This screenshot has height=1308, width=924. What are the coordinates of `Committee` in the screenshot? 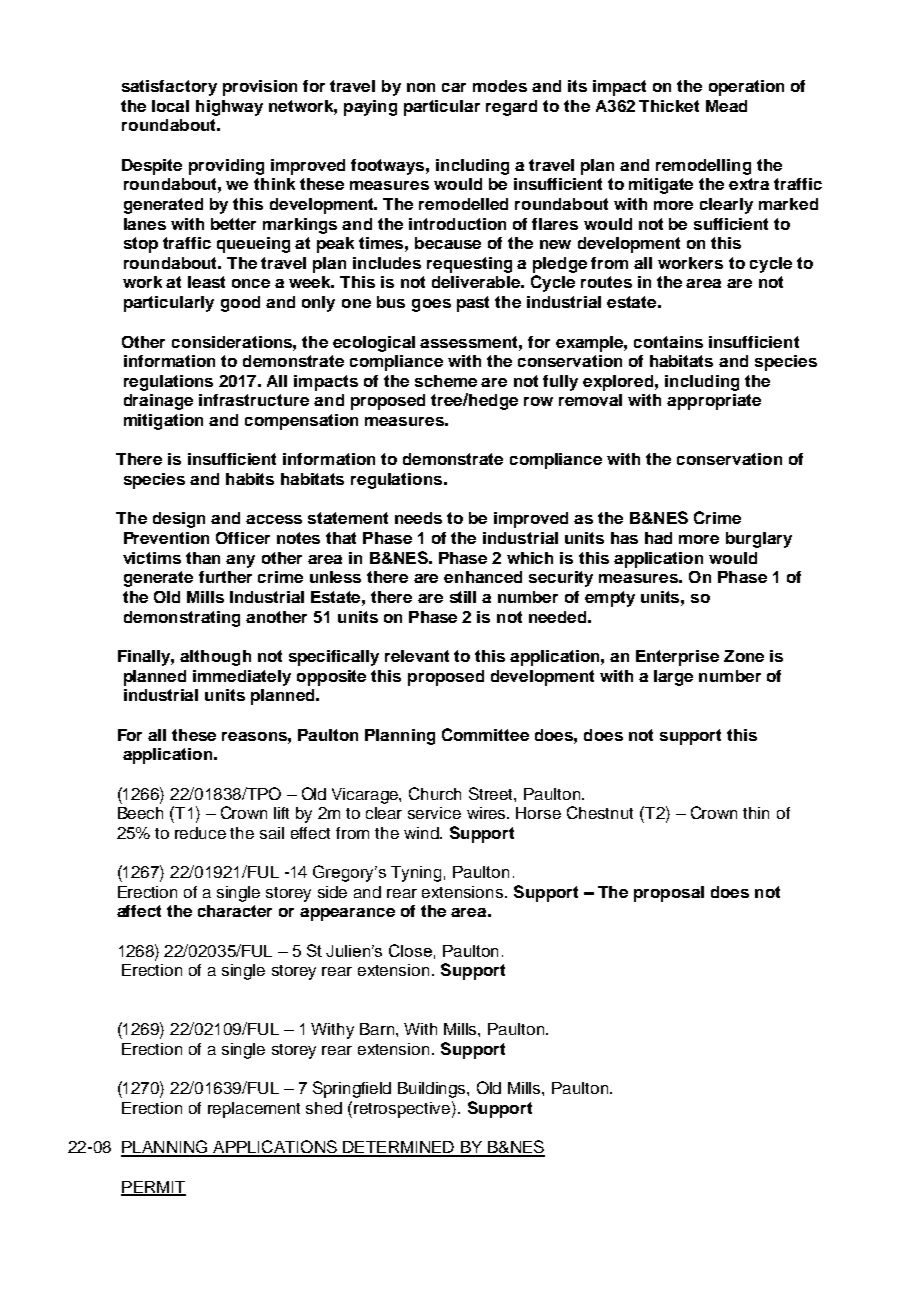 It's located at (485, 734).
